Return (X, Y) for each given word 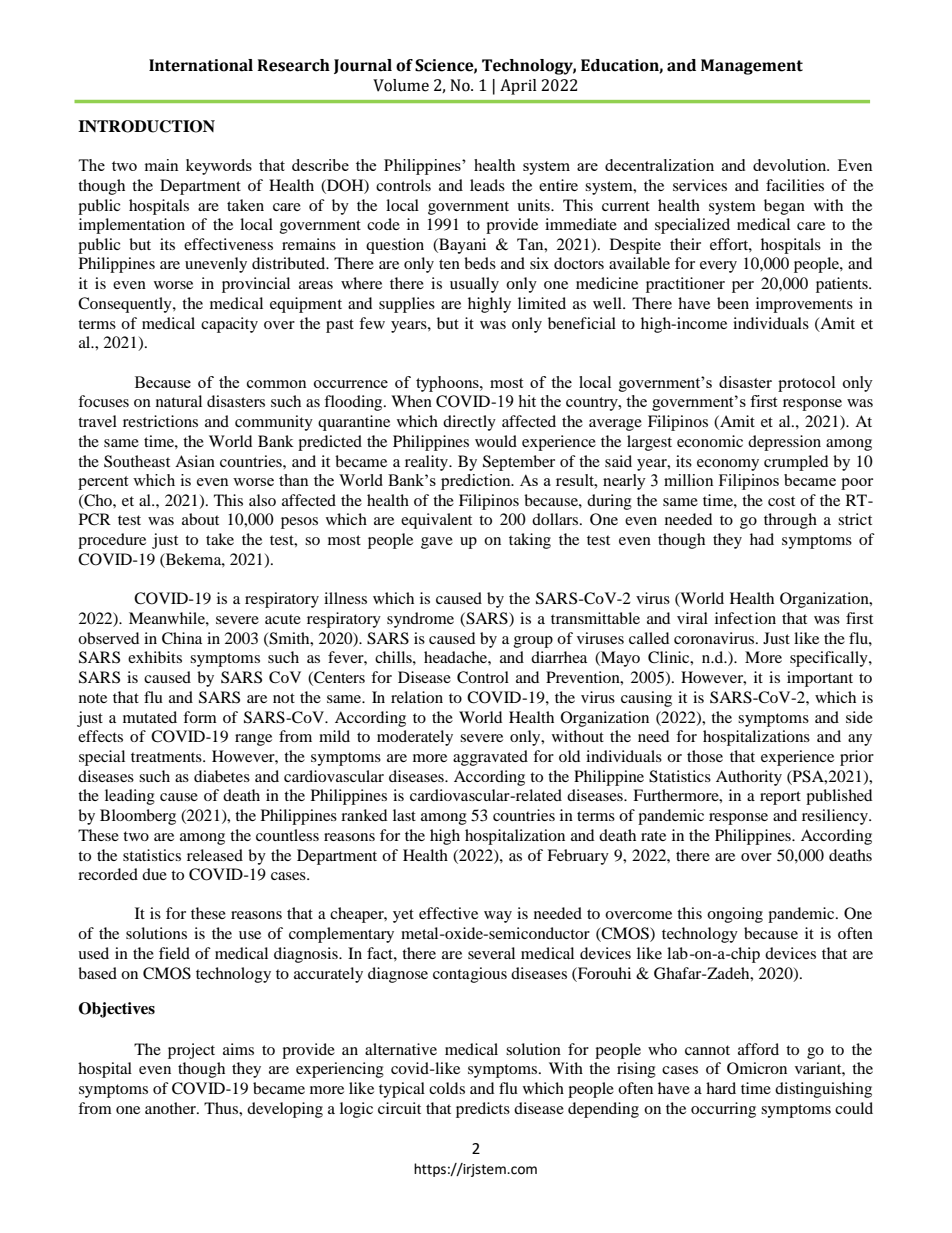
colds (447, 1088)
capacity (229, 325)
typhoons (448, 384)
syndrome (420, 620)
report (780, 798)
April (518, 87)
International (201, 65)
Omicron (757, 1068)
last (404, 815)
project (191, 1051)
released (215, 855)
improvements (804, 305)
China (182, 638)
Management (752, 67)
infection (745, 618)
